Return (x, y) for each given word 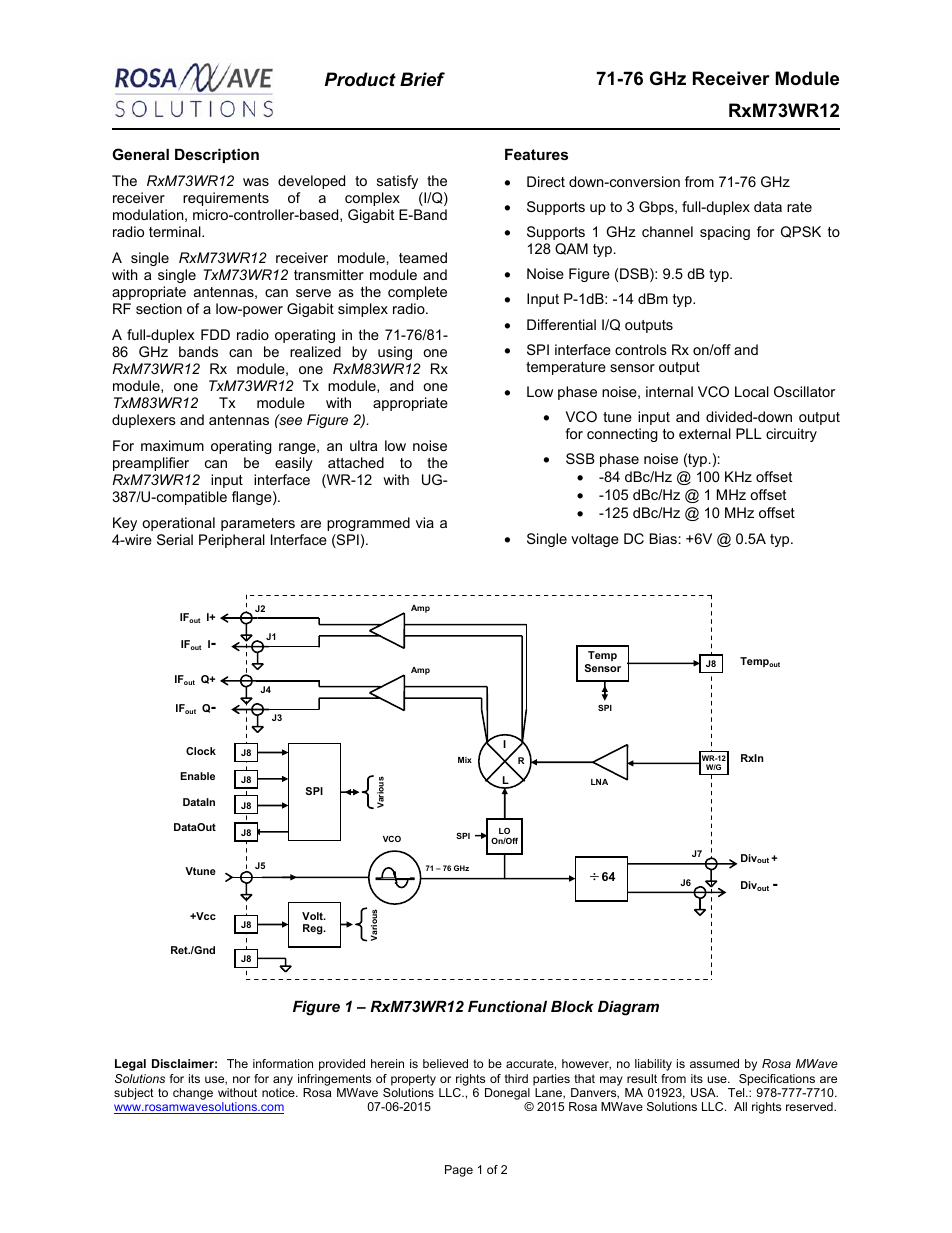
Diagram (628, 1008)
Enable (197, 776)
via (425, 522)
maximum (172, 445)
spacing (725, 233)
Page (459, 1171)
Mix (465, 760)
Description (217, 156)
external (705, 433)
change (193, 1094)
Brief (422, 79)
